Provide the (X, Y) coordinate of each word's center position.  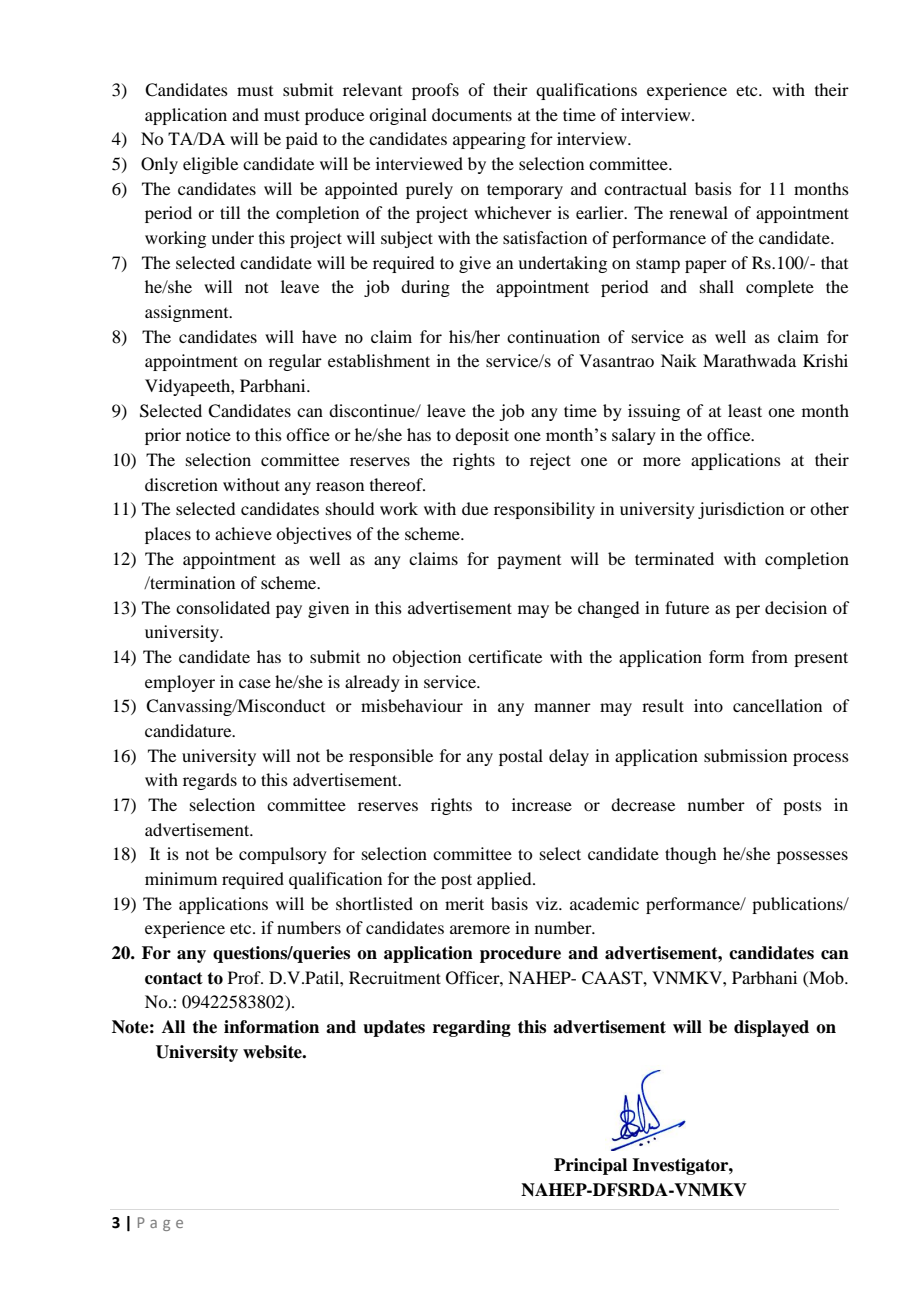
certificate (505, 656)
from (770, 656)
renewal (698, 212)
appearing (489, 140)
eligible (210, 165)
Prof (245, 977)
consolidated (223, 607)
